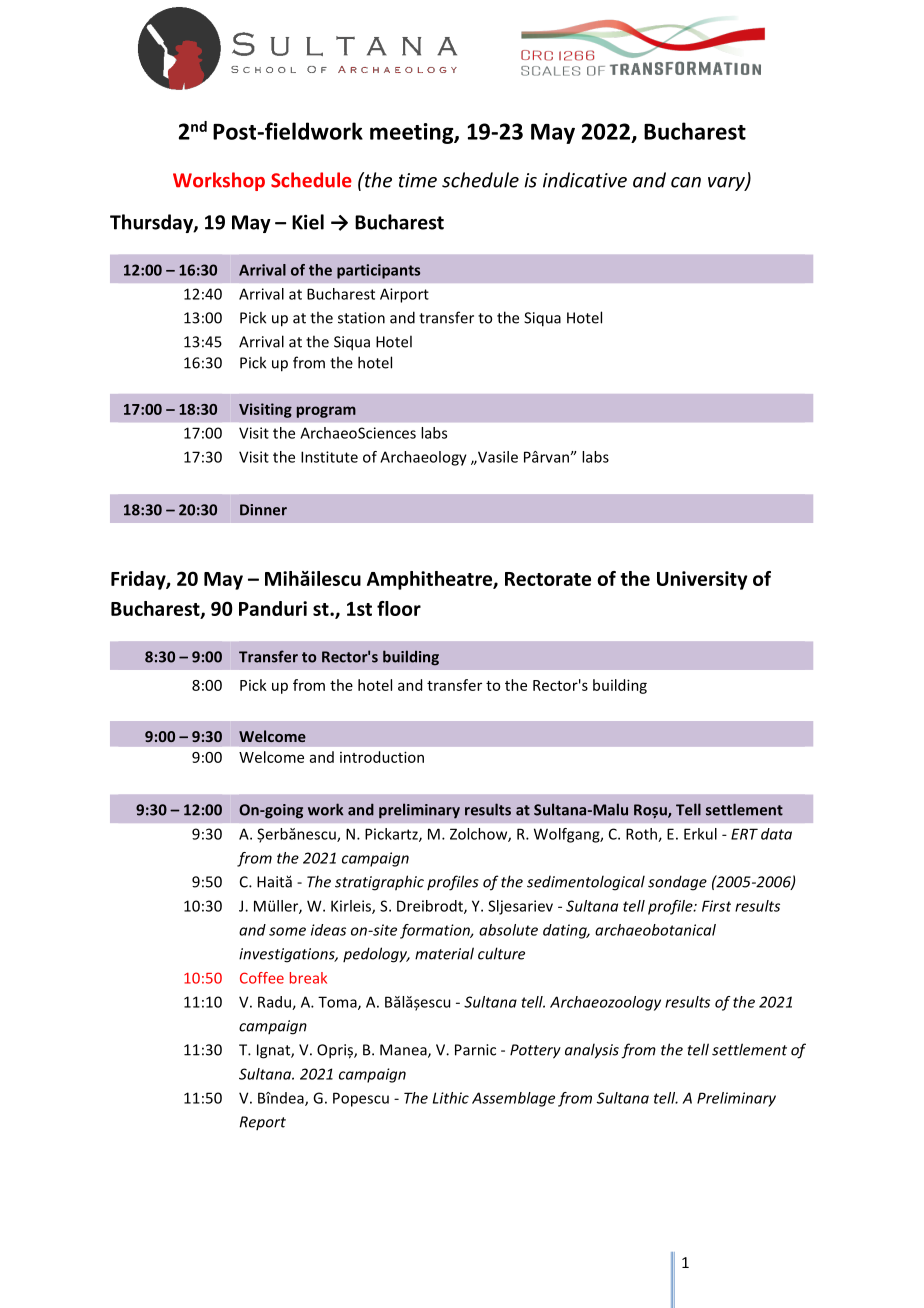 Image resolution: width=924 pixels, height=1308 pixels. What do you see at coordinates (702, 580) in the screenshot?
I see `University` at bounding box center [702, 580].
